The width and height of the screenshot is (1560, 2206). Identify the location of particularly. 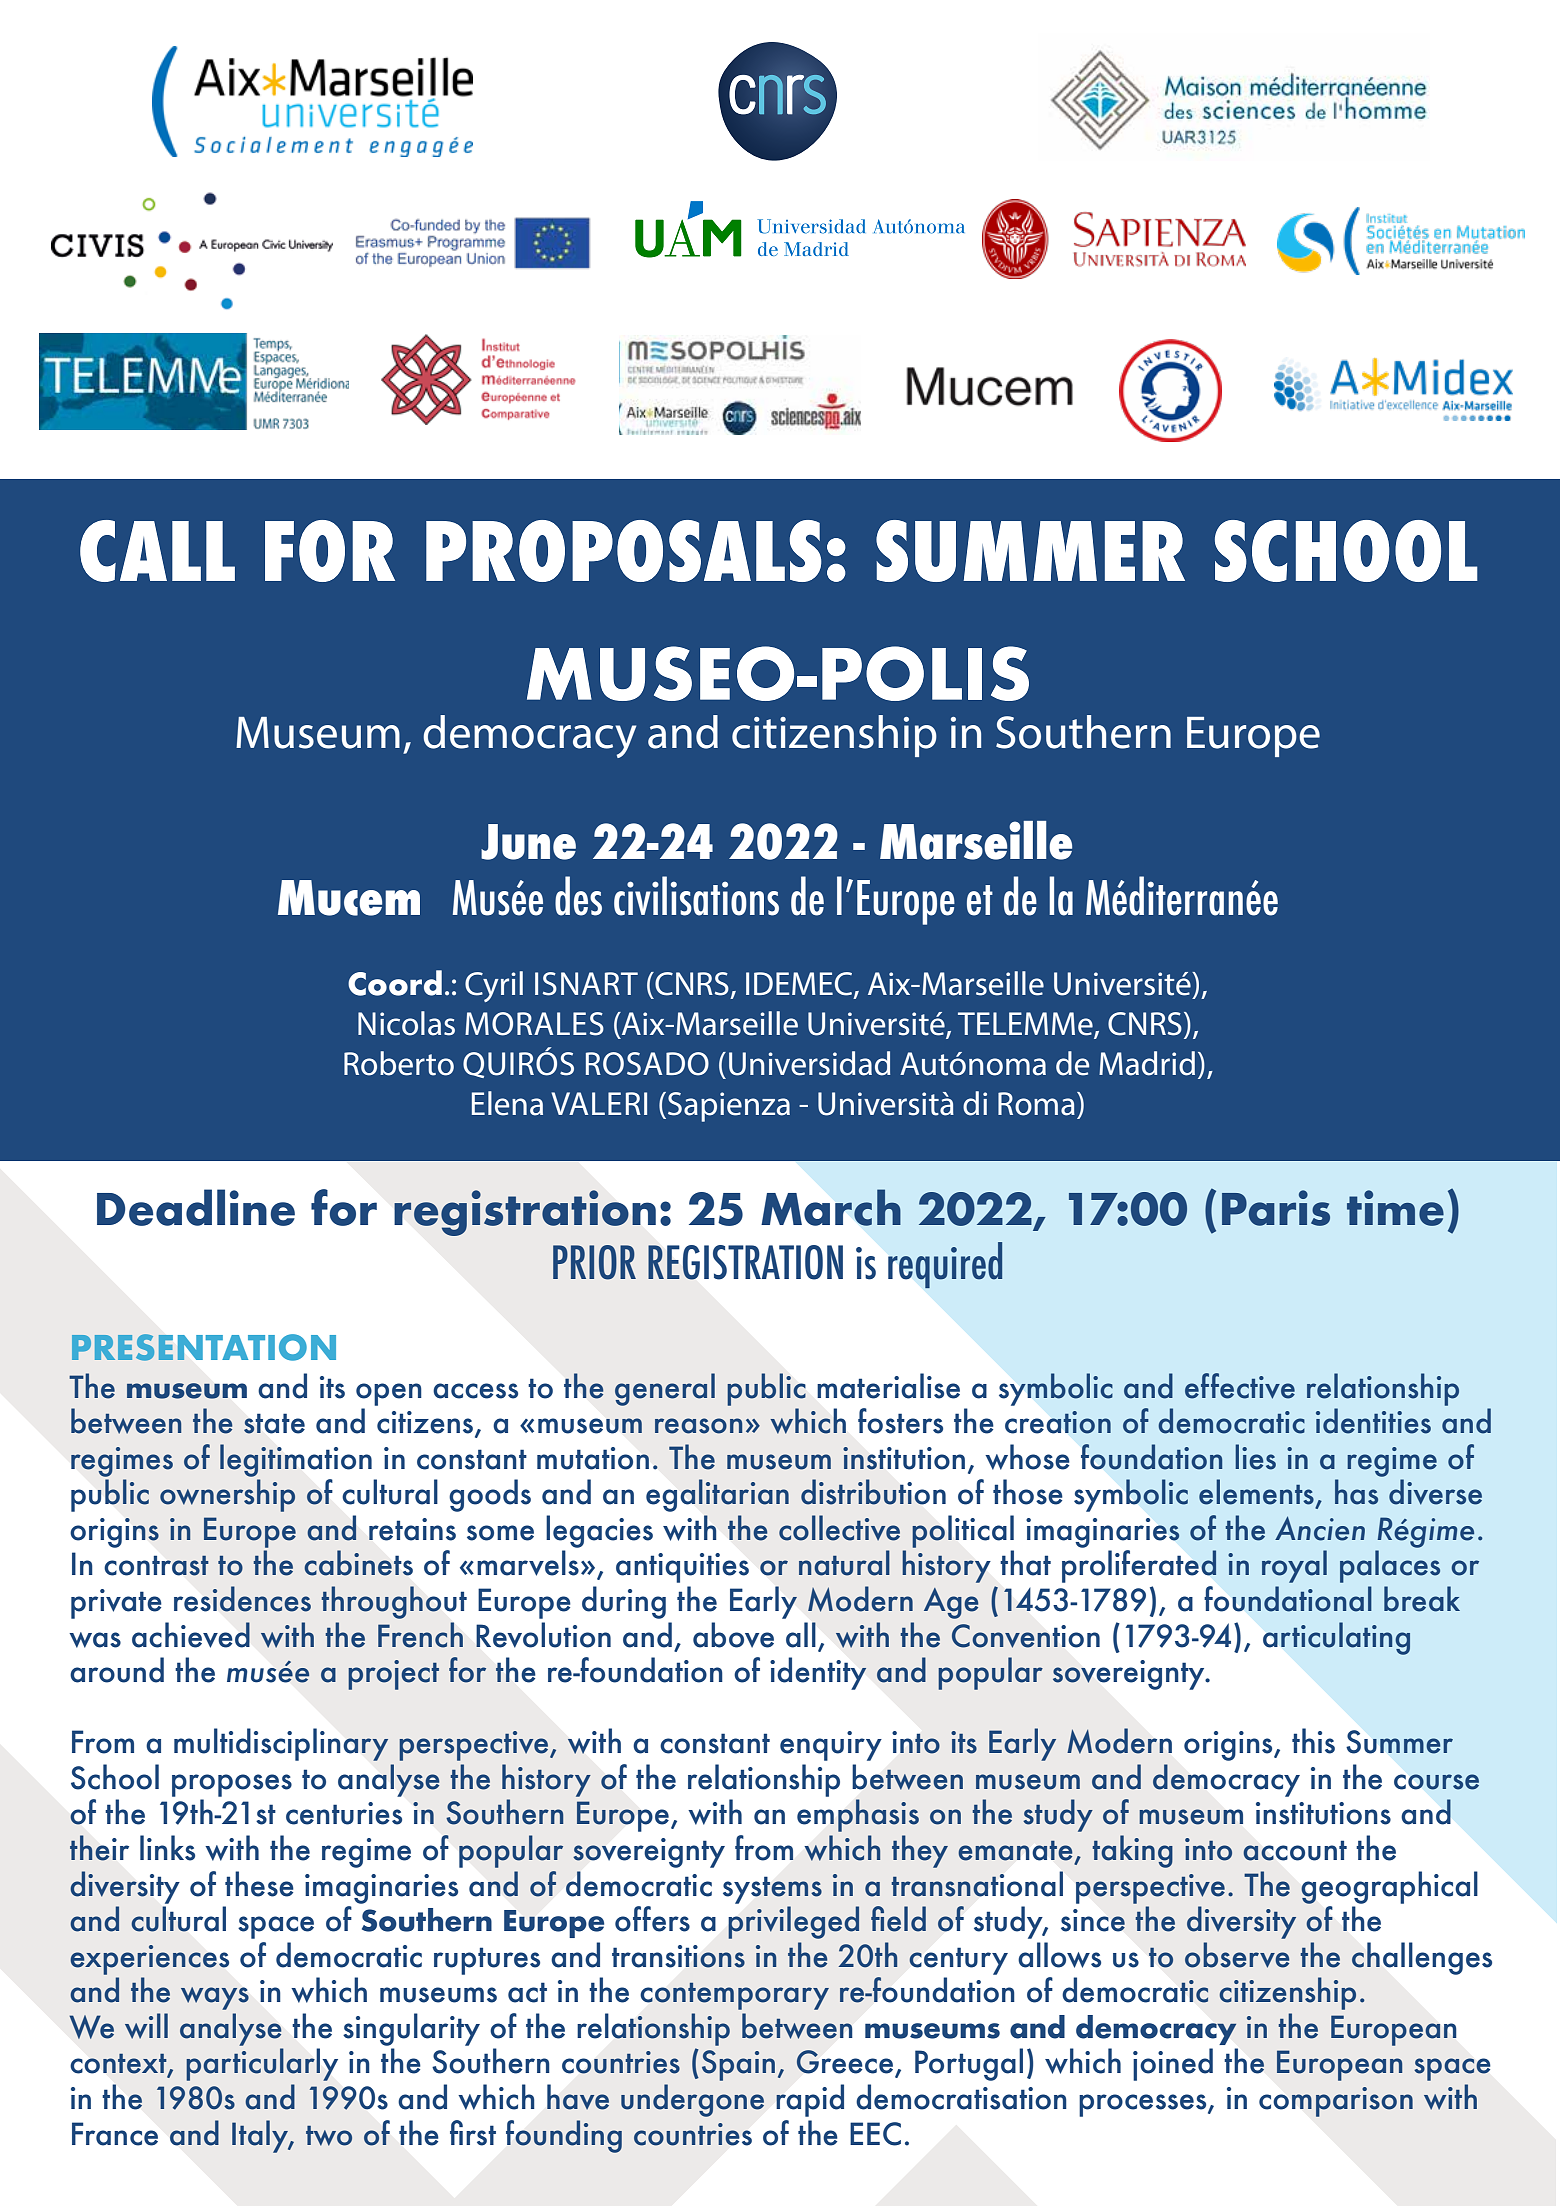
(262, 2064).
